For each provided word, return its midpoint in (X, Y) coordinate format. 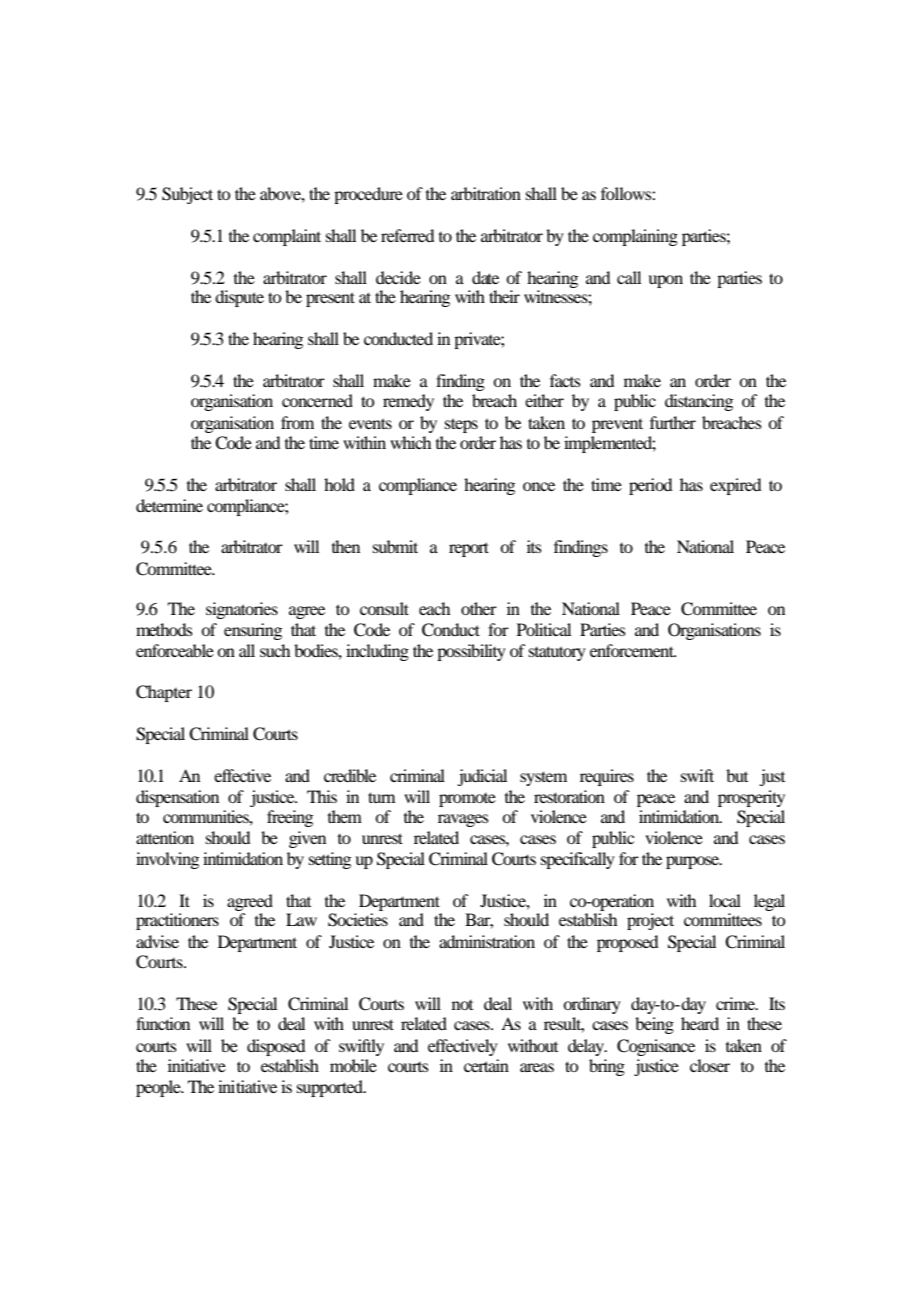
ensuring (253, 631)
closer (710, 1065)
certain (486, 1065)
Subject (187, 195)
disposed (276, 1047)
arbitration (486, 193)
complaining (635, 237)
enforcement (633, 650)
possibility (471, 652)
